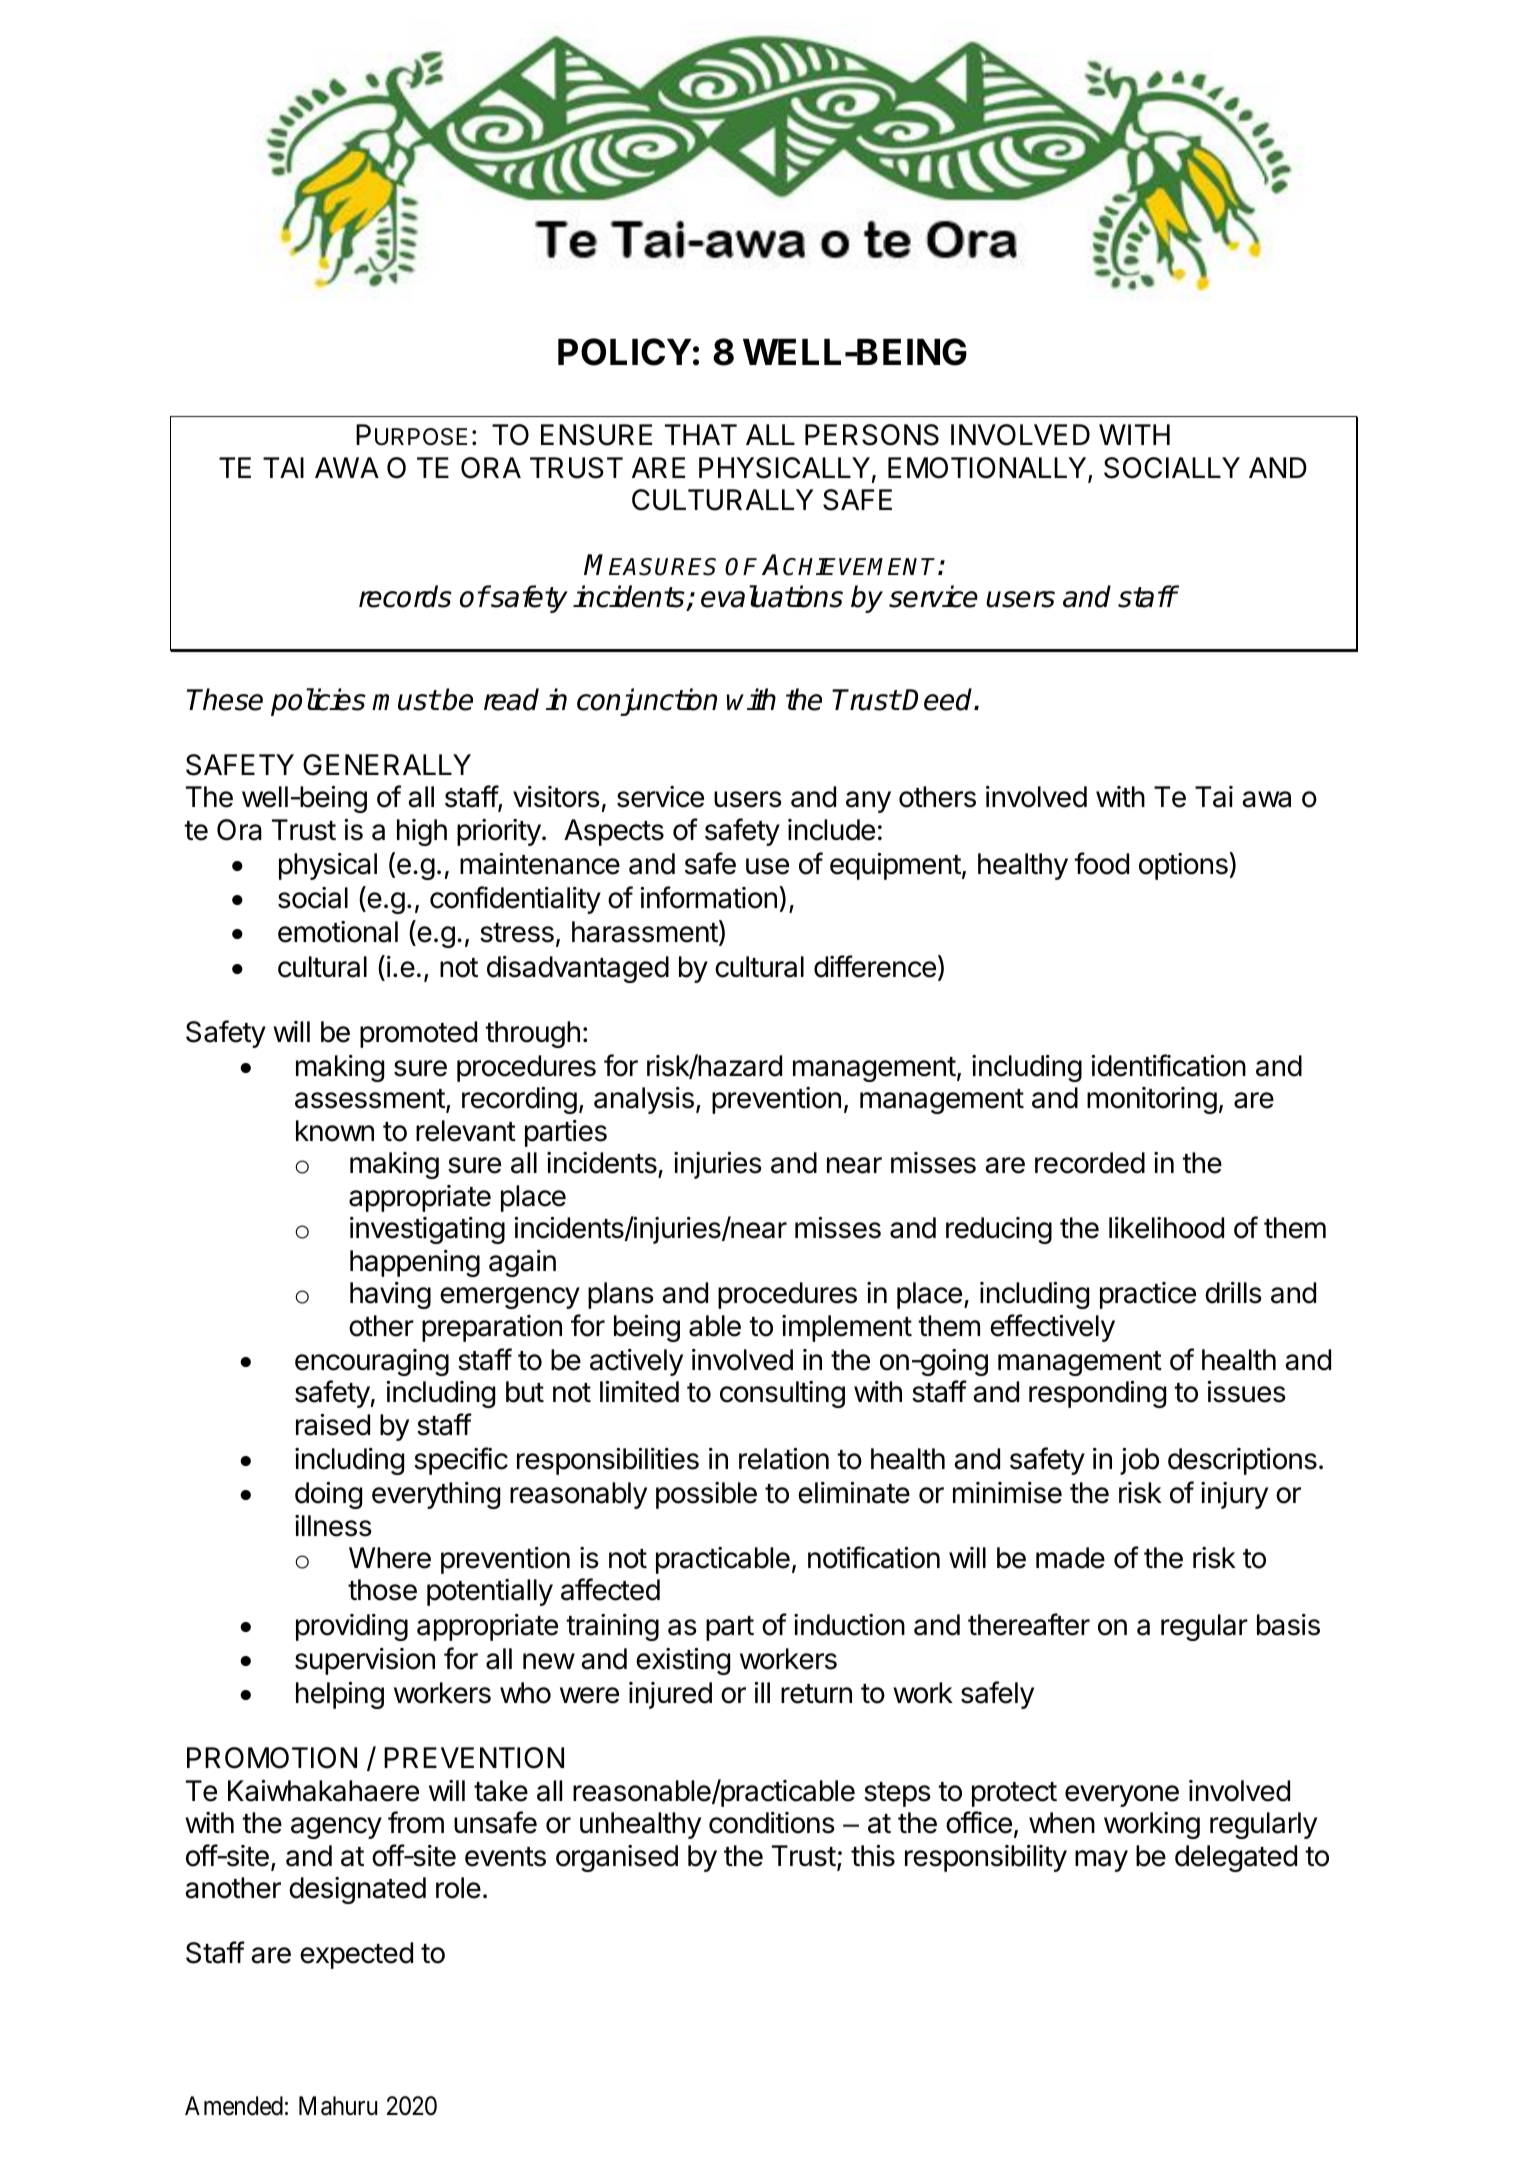 The width and height of the screenshot is (1526, 2158). I want to click on providing, so click(352, 1627).
